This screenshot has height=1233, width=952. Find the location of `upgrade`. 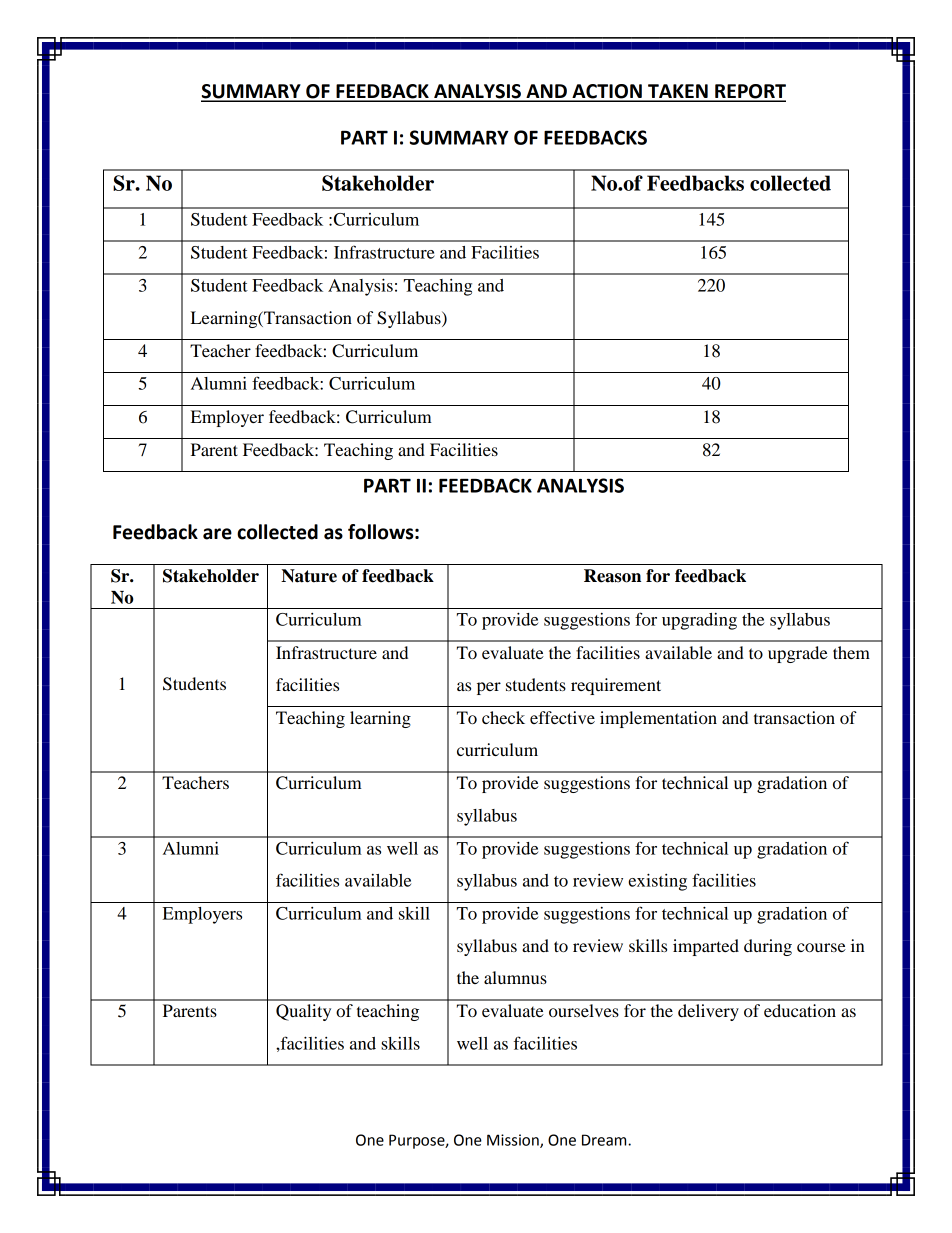

upgrade is located at coordinates (798, 654).
